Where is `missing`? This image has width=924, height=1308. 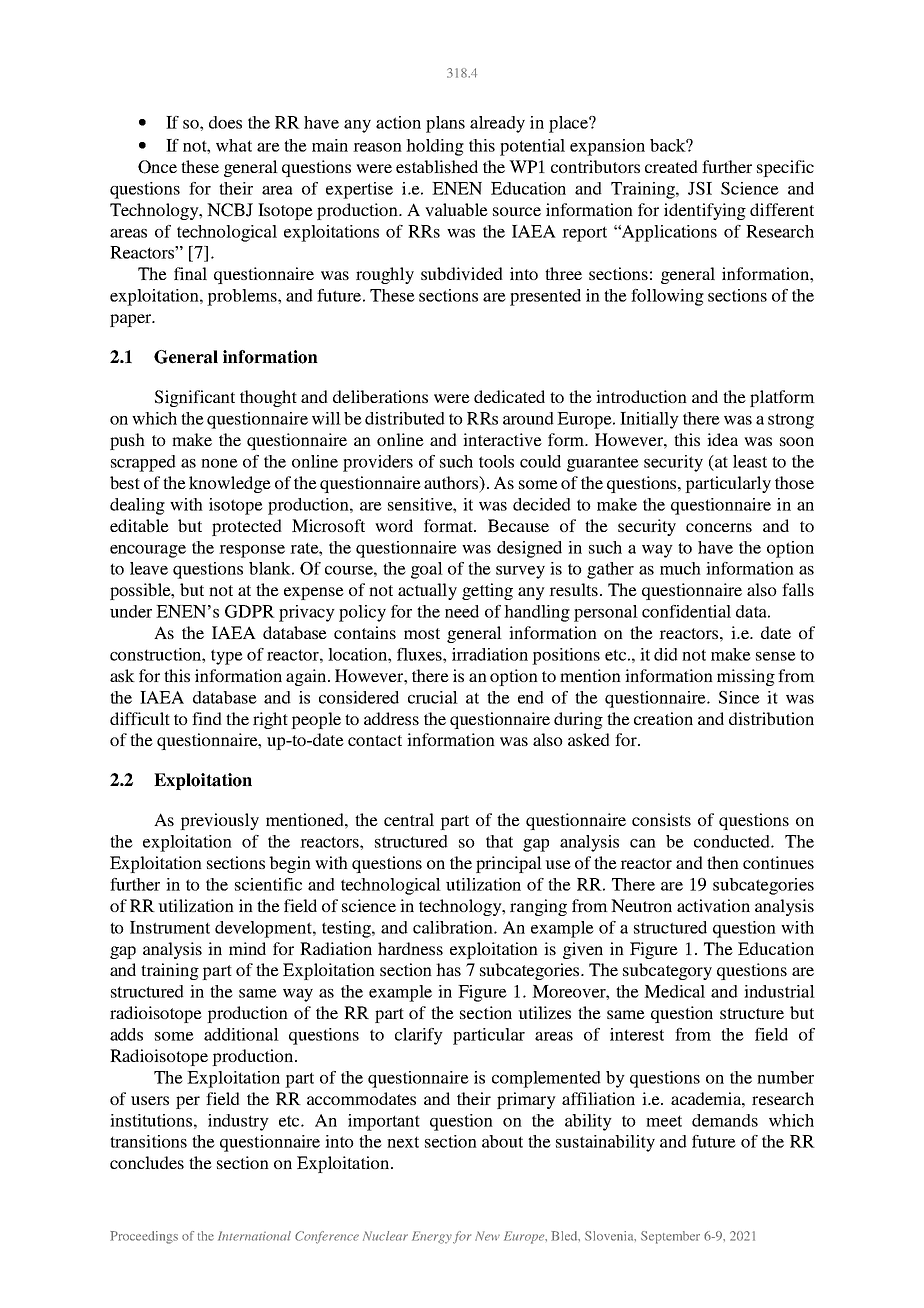
missing is located at coordinates (746, 677).
